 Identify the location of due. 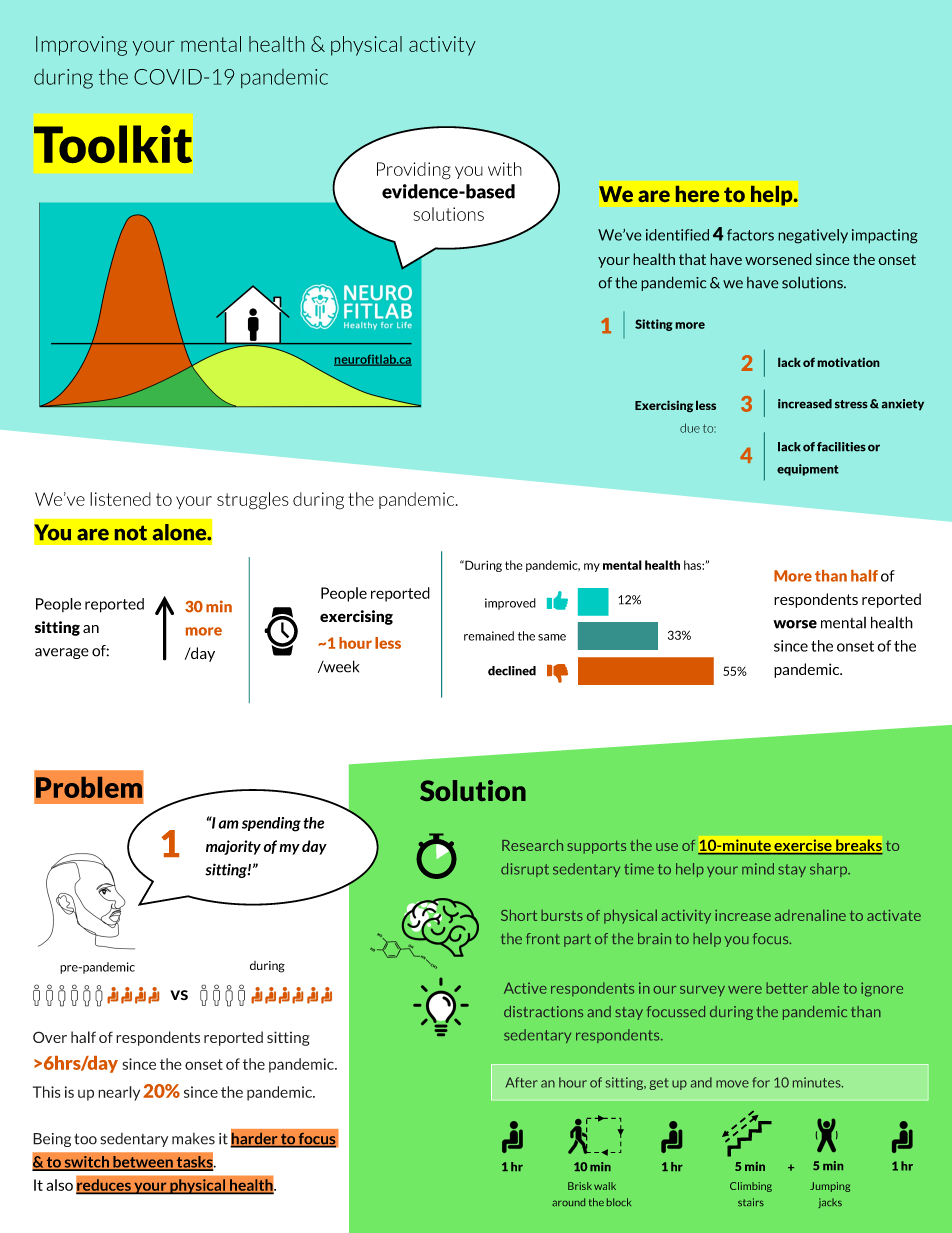
(690, 428).
